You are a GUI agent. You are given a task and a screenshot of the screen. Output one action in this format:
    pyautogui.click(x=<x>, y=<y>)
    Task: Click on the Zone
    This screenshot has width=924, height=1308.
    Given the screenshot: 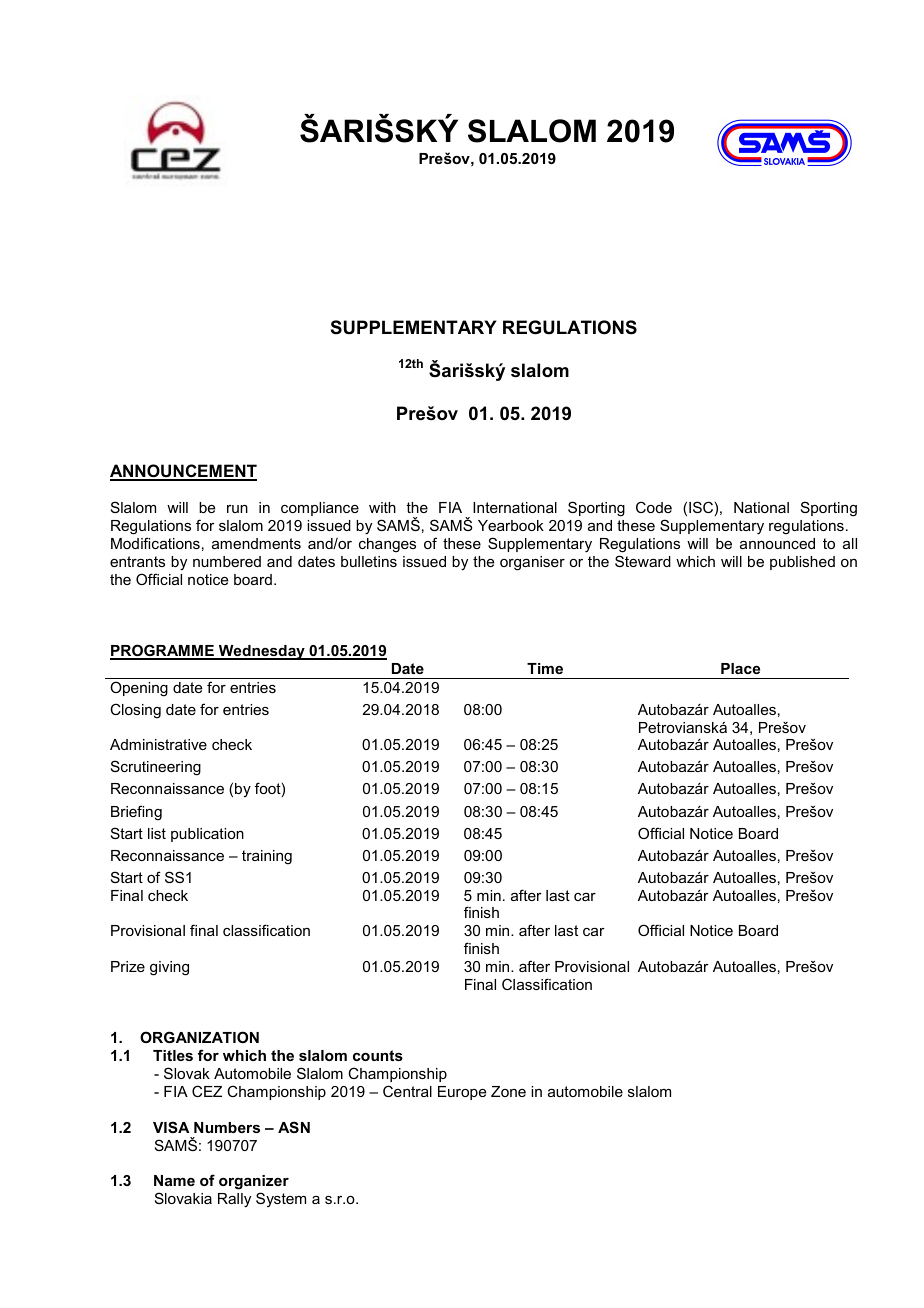 What is the action you would take?
    pyautogui.click(x=508, y=1091)
